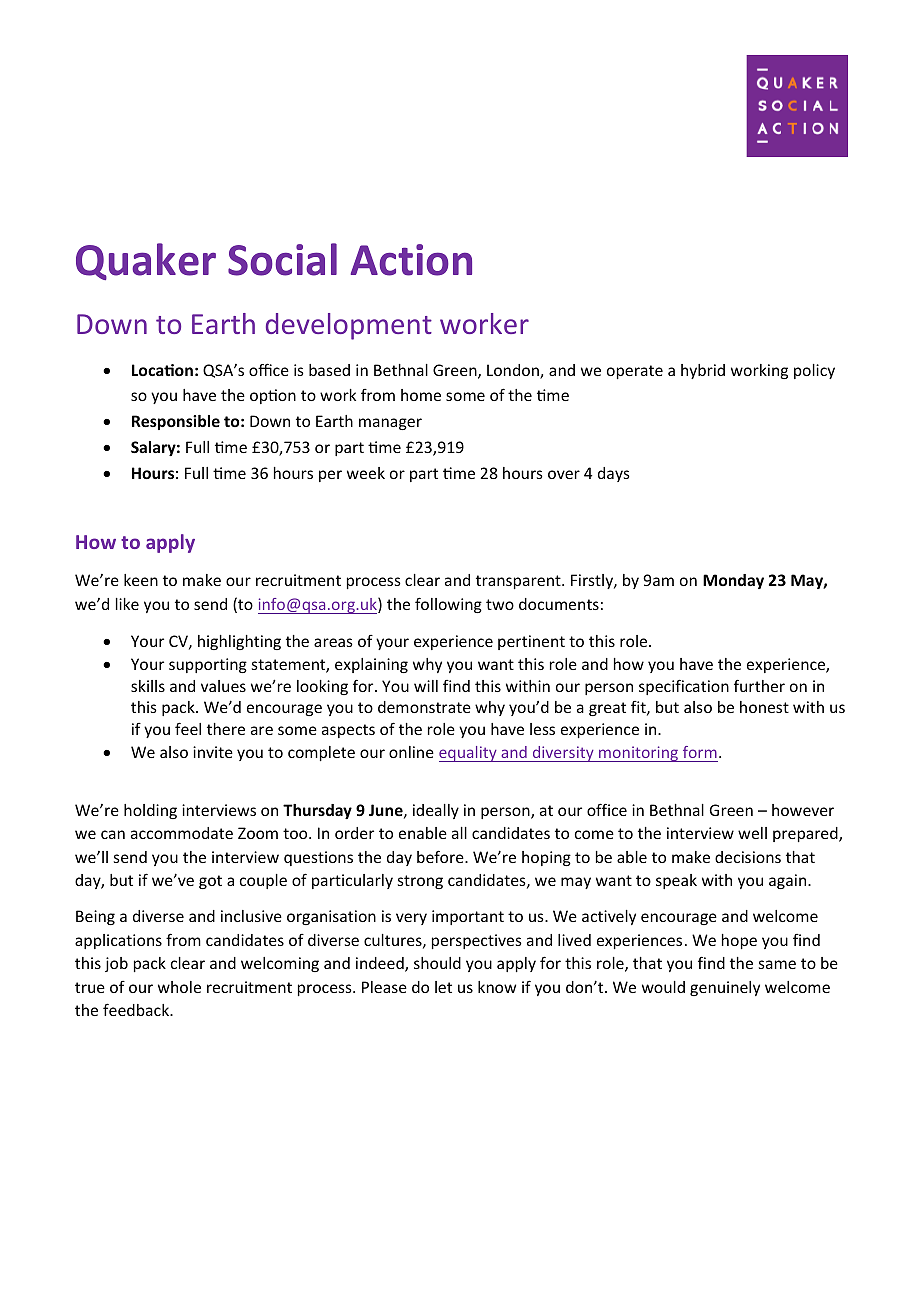 This screenshot has height=1308, width=924. What do you see at coordinates (146, 261) in the screenshot?
I see `Quaker` at bounding box center [146, 261].
